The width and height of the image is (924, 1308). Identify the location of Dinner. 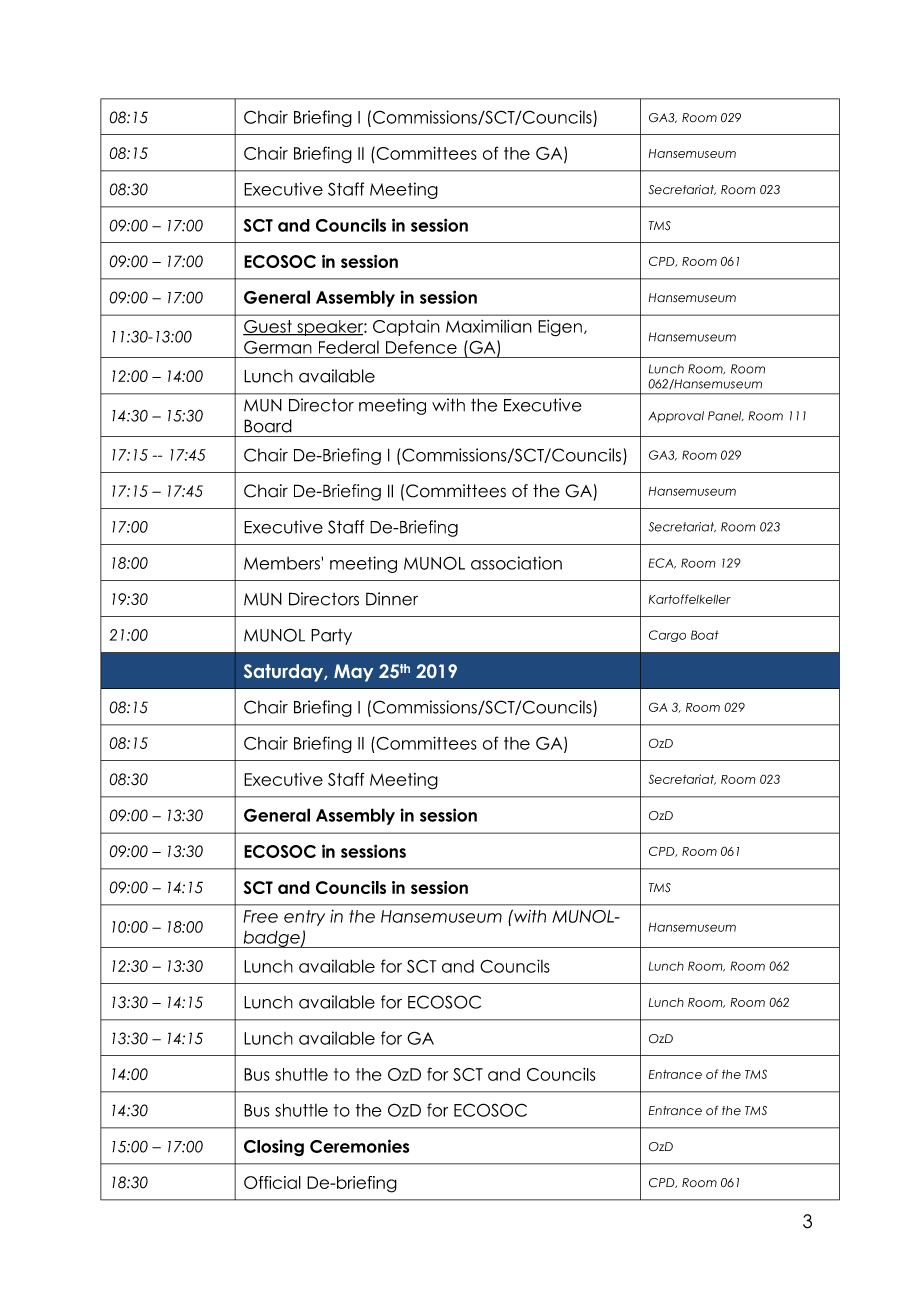
(392, 599).
